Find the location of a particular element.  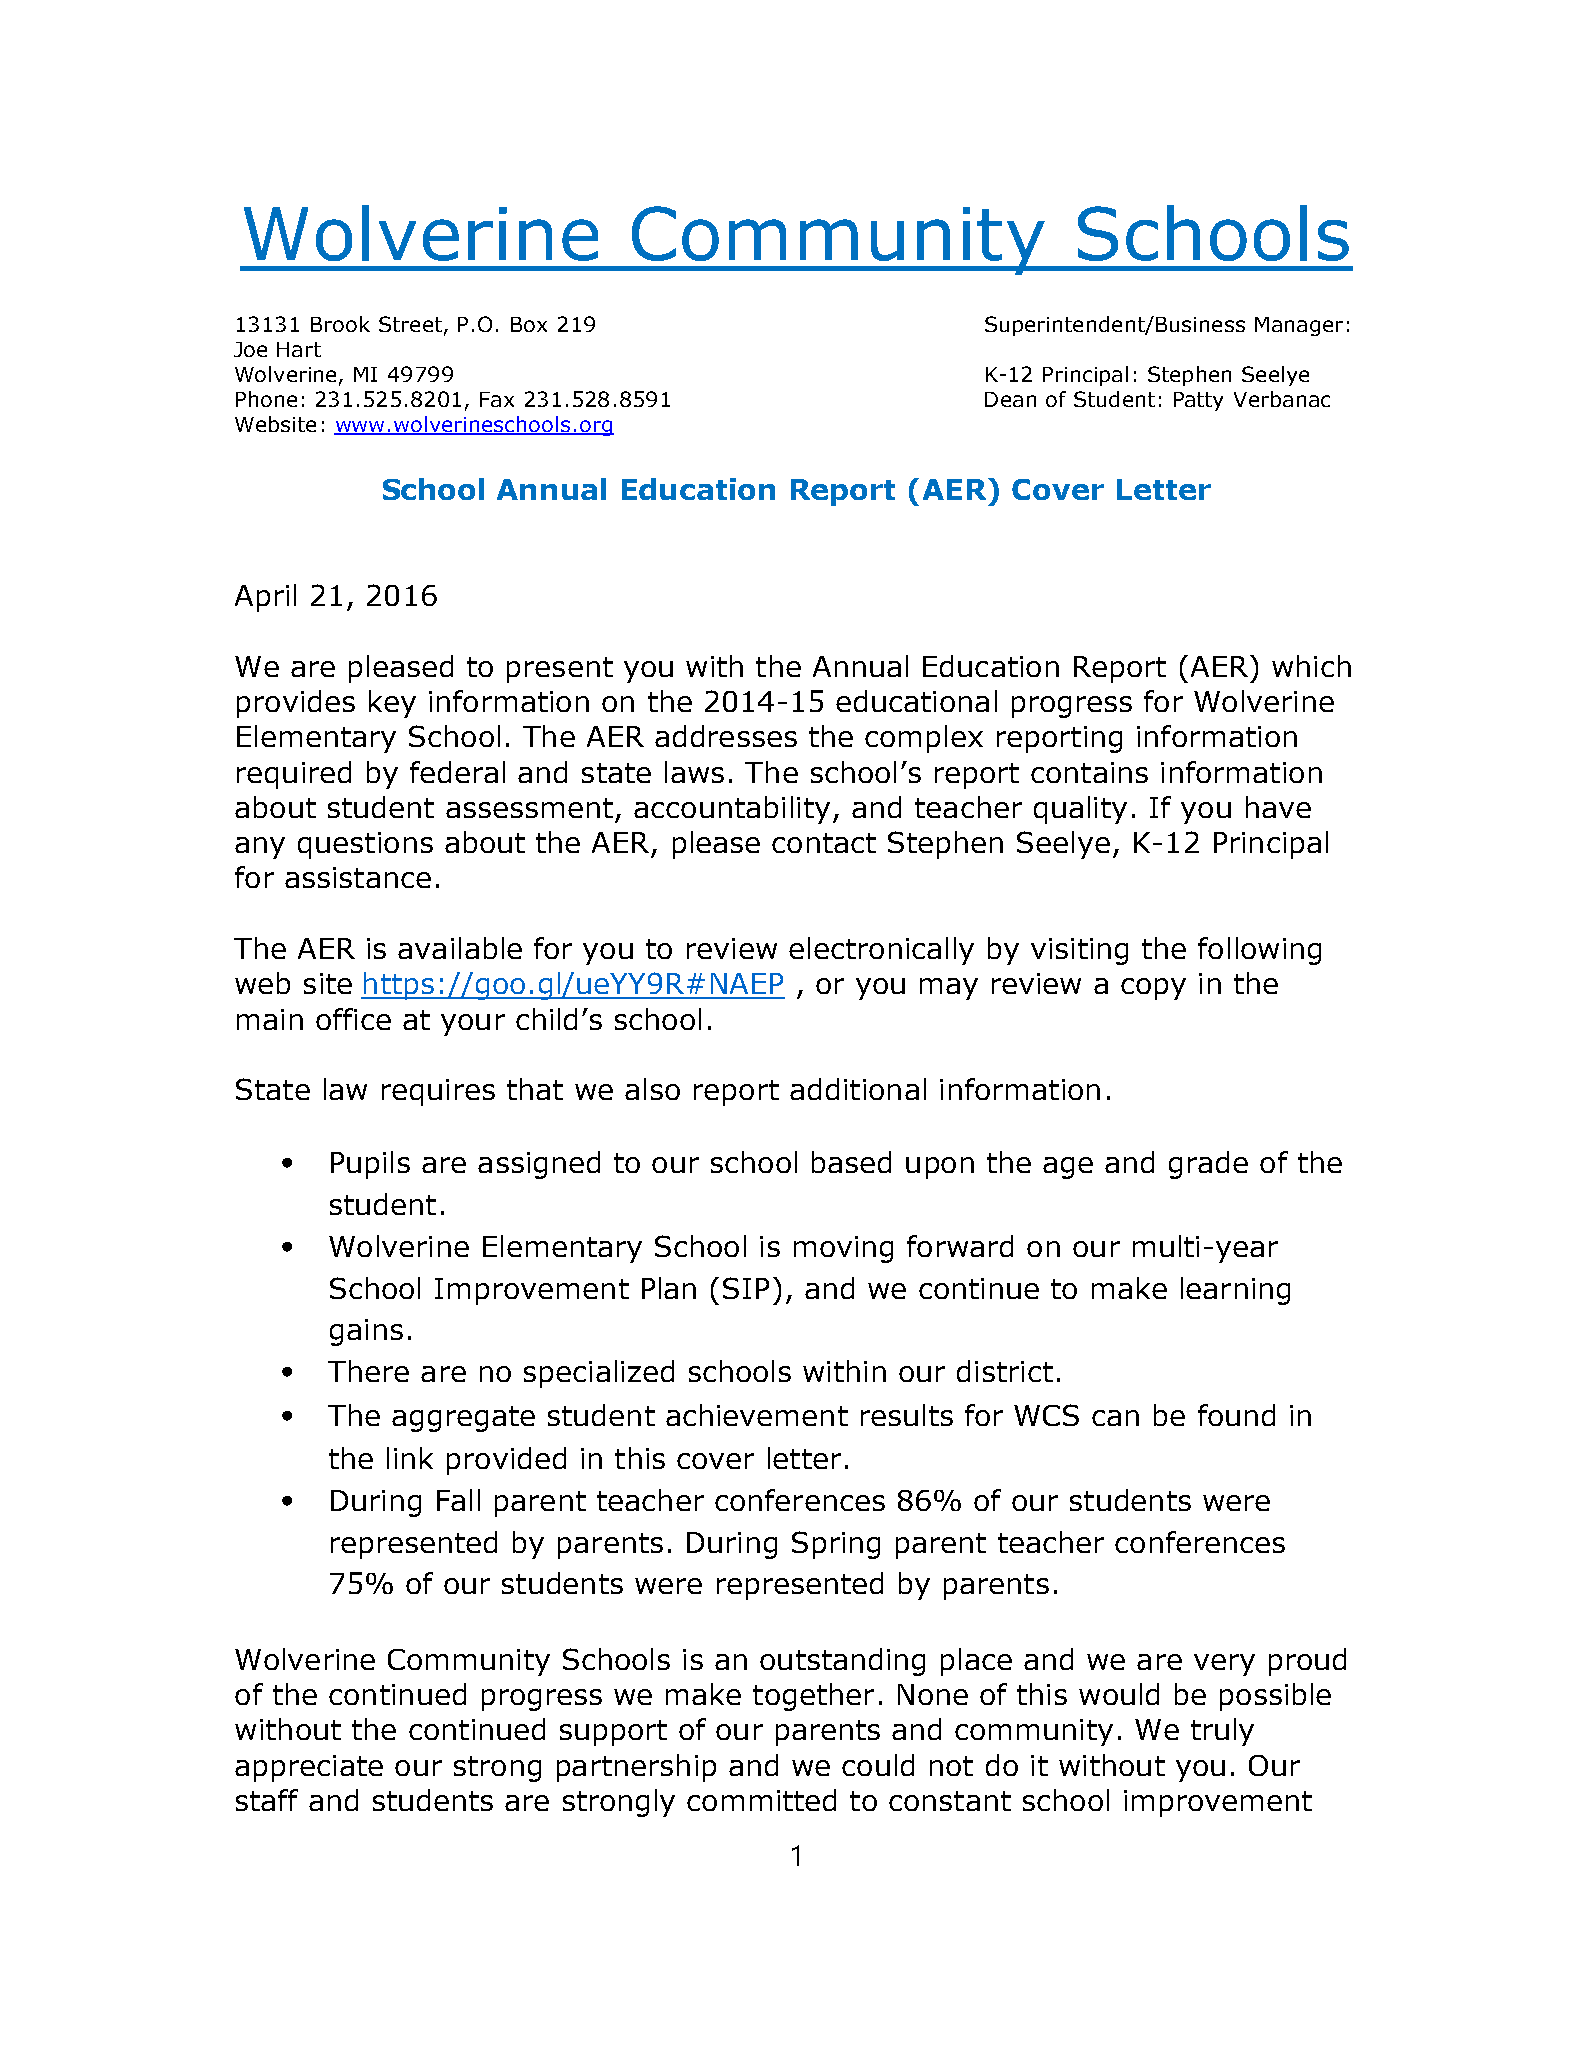

copy is located at coordinates (1153, 989).
